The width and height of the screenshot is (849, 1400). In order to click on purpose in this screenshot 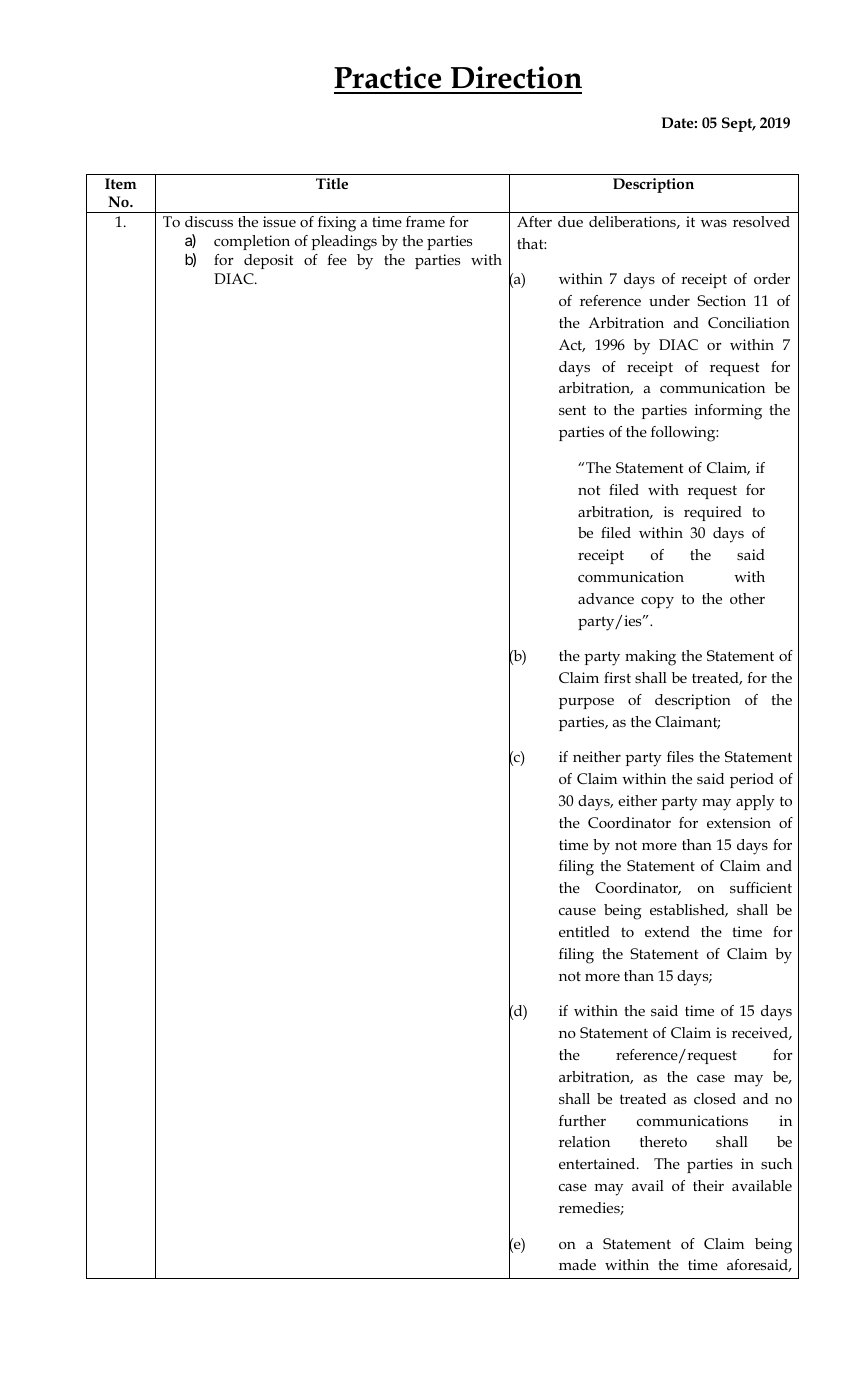, I will do `click(586, 703)`.
